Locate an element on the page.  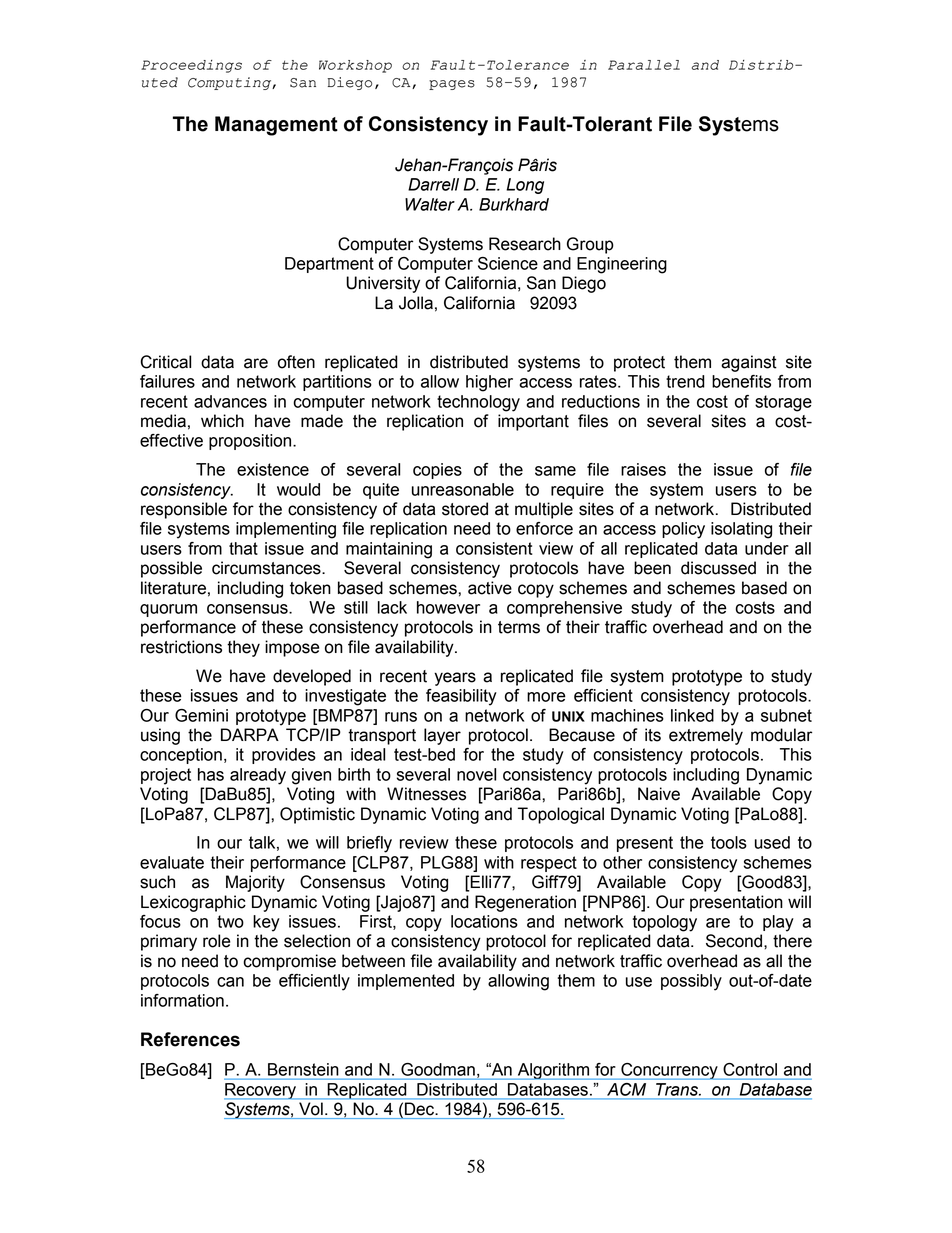
Majority is located at coordinates (255, 883).
